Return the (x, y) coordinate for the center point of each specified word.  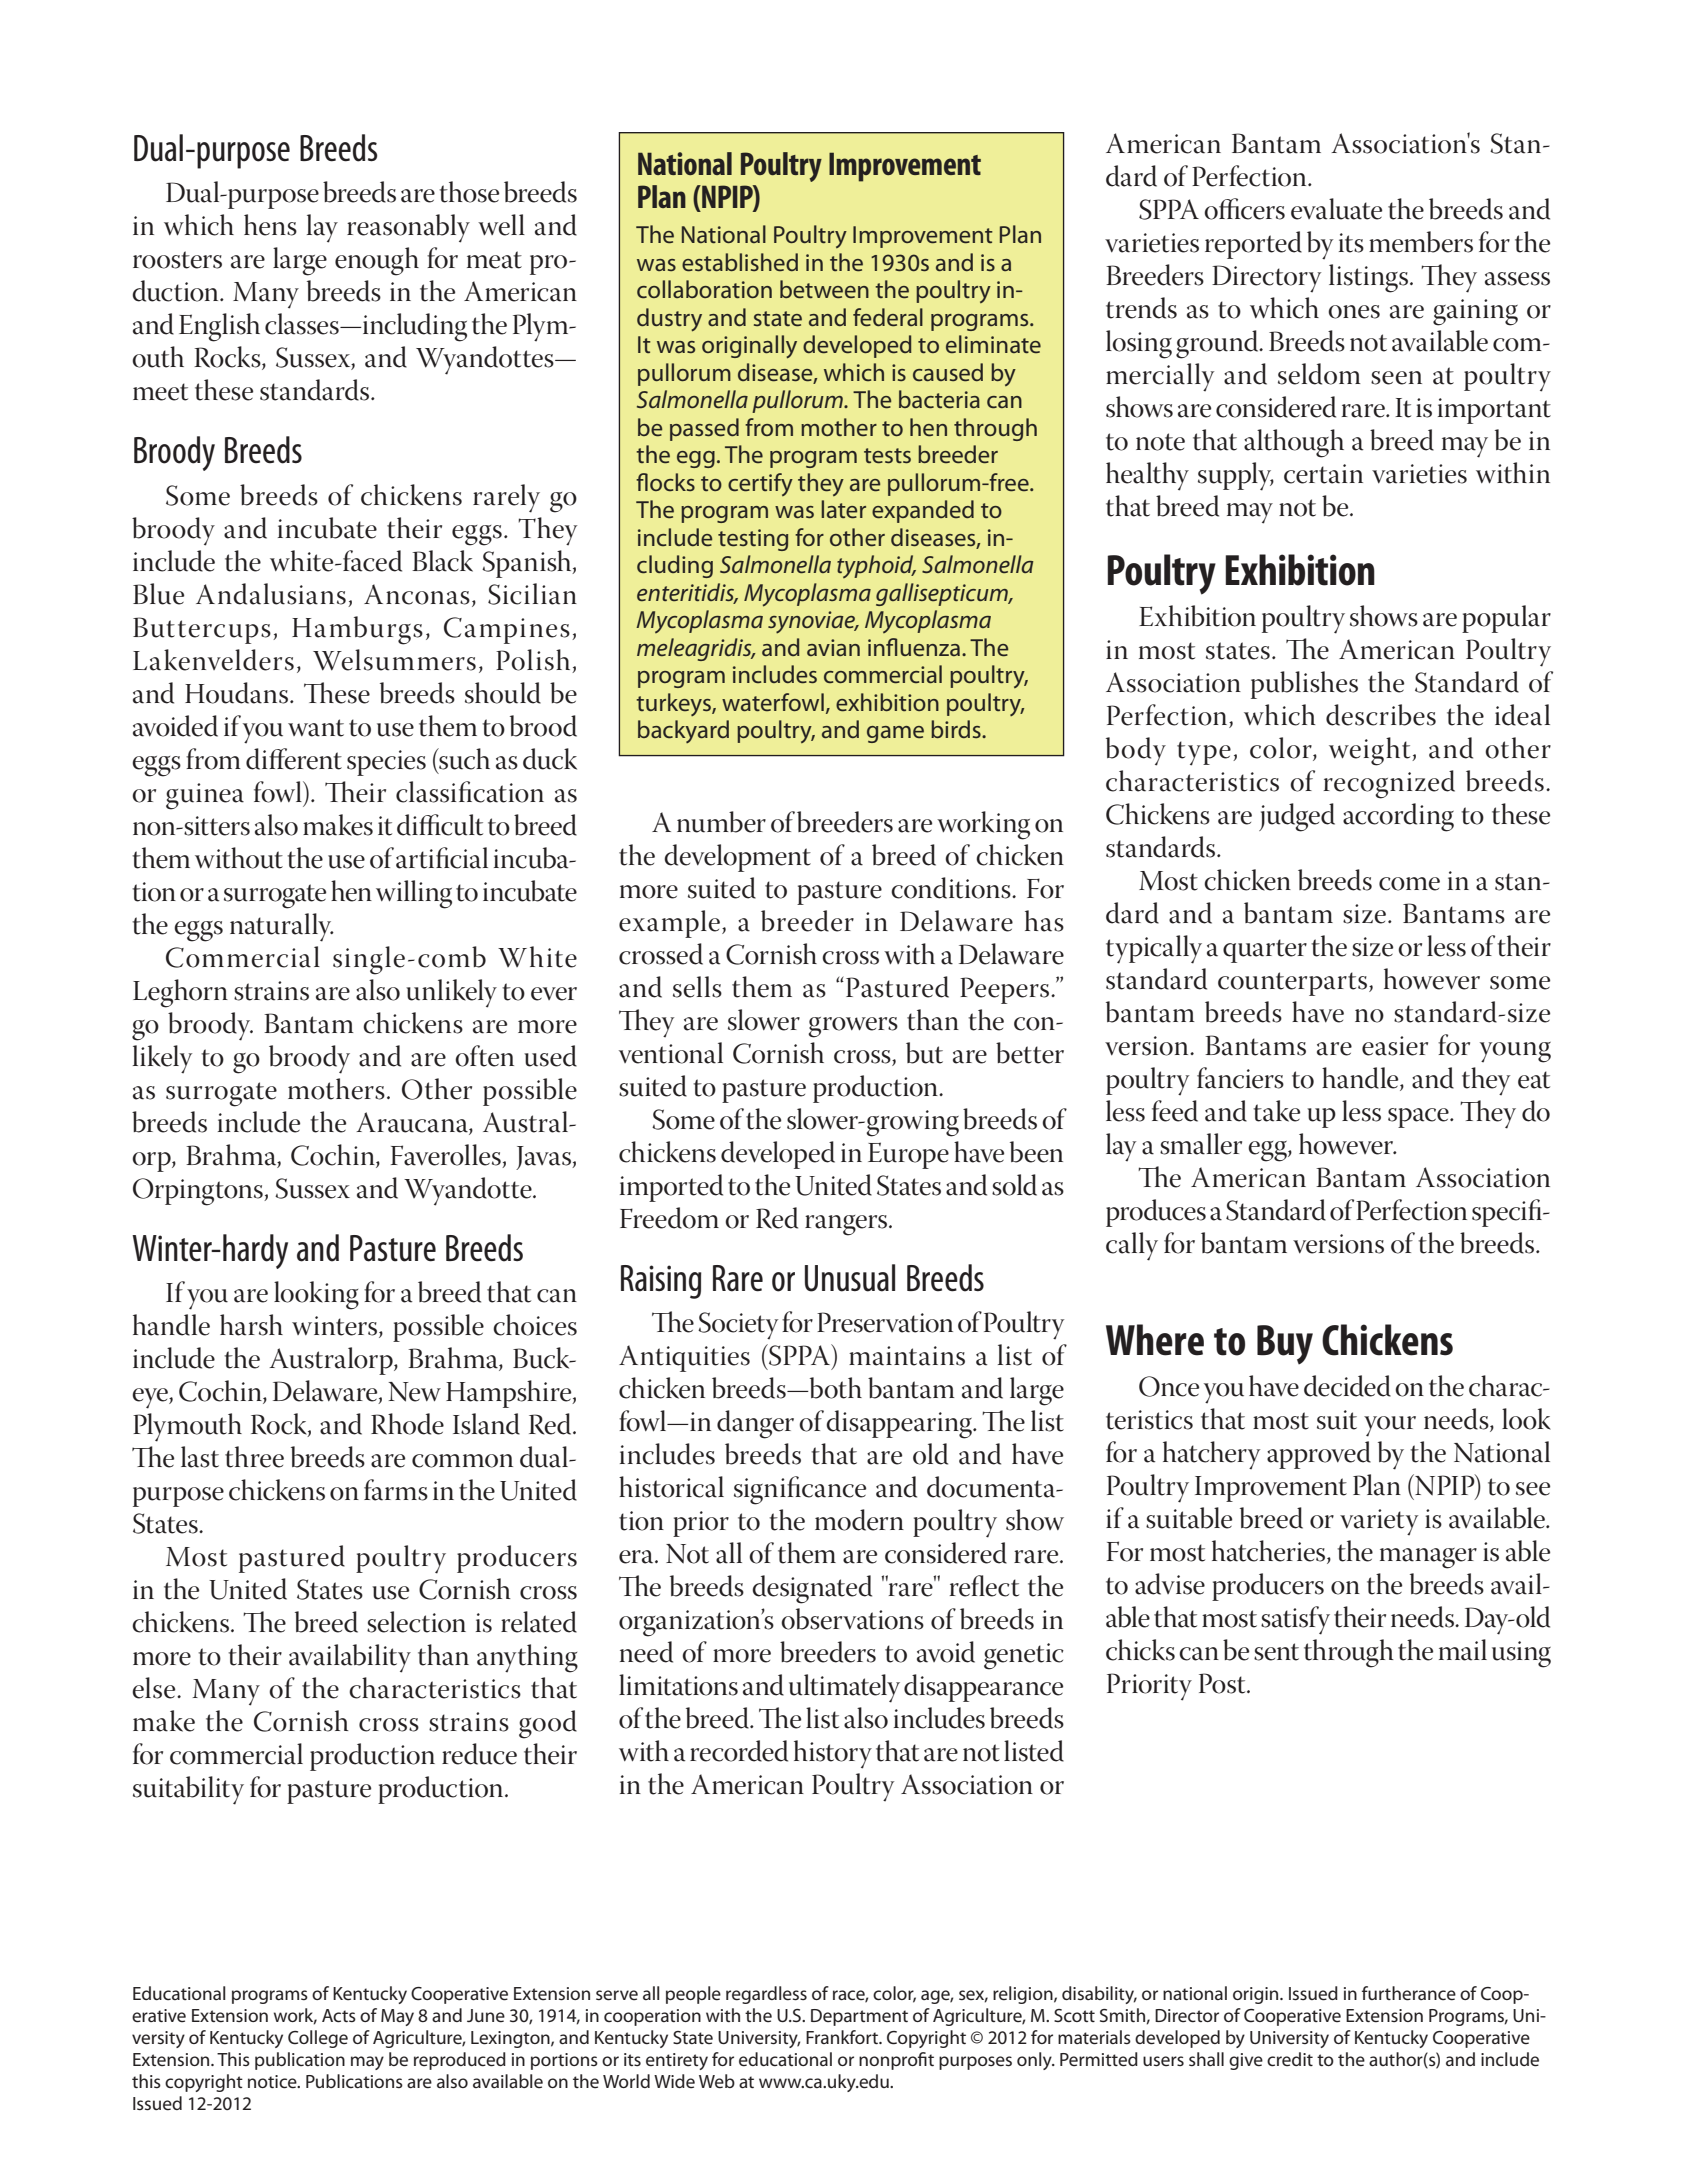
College (318, 2039)
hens (270, 225)
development (737, 858)
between (824, 289)
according (1398, 817)
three (254, 1457)
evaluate (1336, 209)
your (1390, 1426)
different (294, 759)
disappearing (900, 1424)
